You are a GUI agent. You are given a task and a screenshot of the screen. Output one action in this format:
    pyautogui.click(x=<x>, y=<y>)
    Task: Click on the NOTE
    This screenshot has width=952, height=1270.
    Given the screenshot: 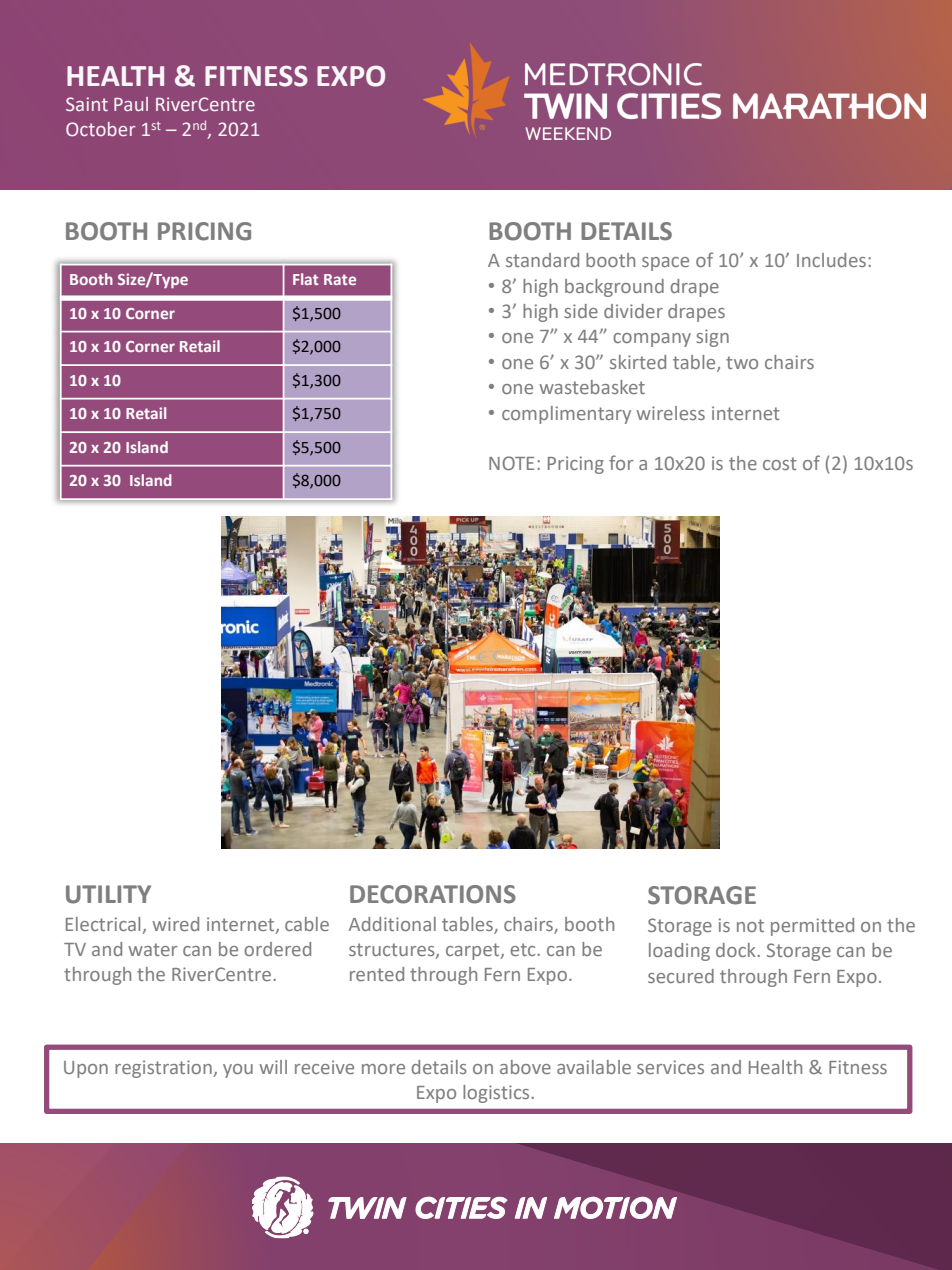 What is the action you would take?
    pyautogui.click(x=511, y=463)
